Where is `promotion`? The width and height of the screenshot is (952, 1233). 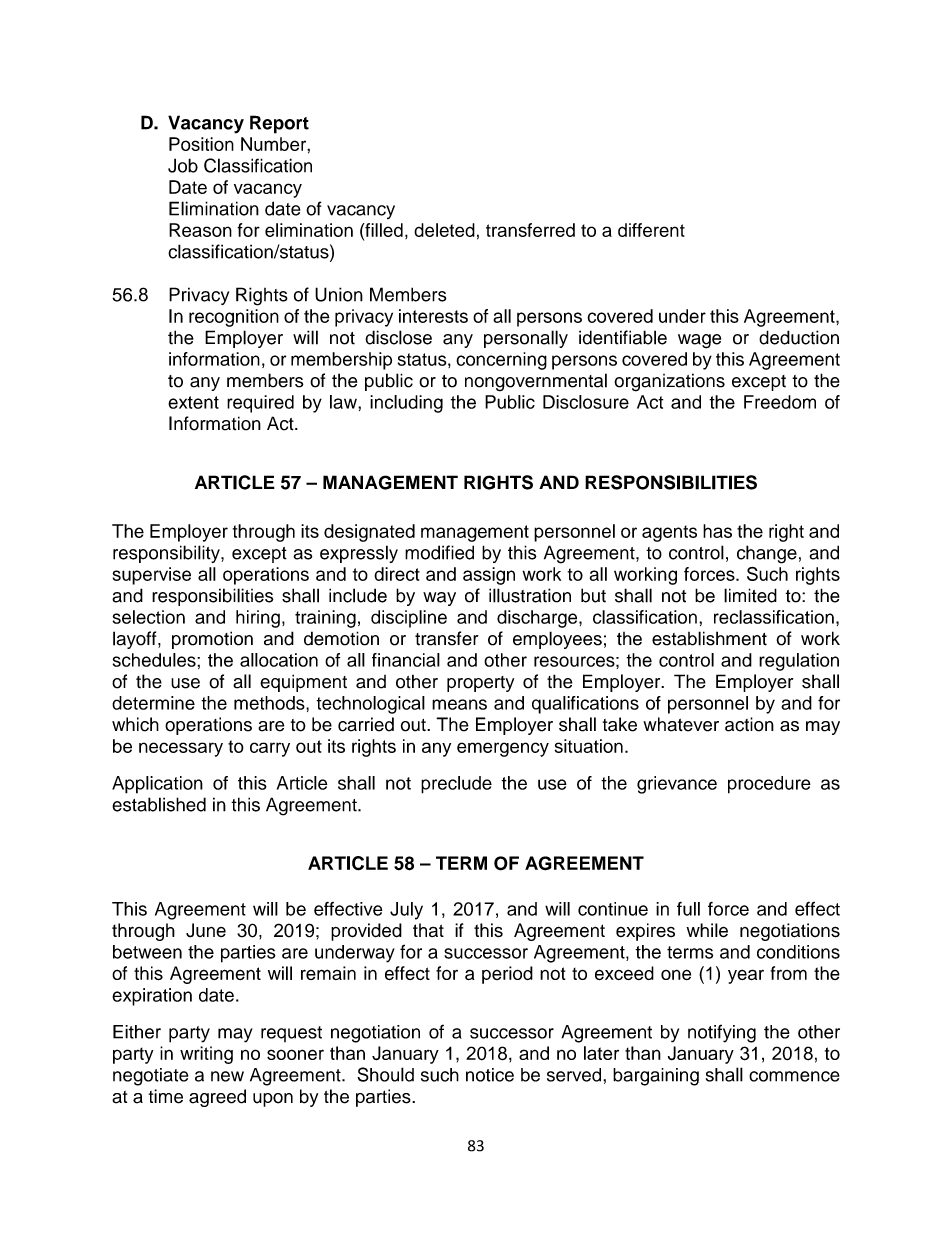 promotion is located at coordinates (212, 640).
